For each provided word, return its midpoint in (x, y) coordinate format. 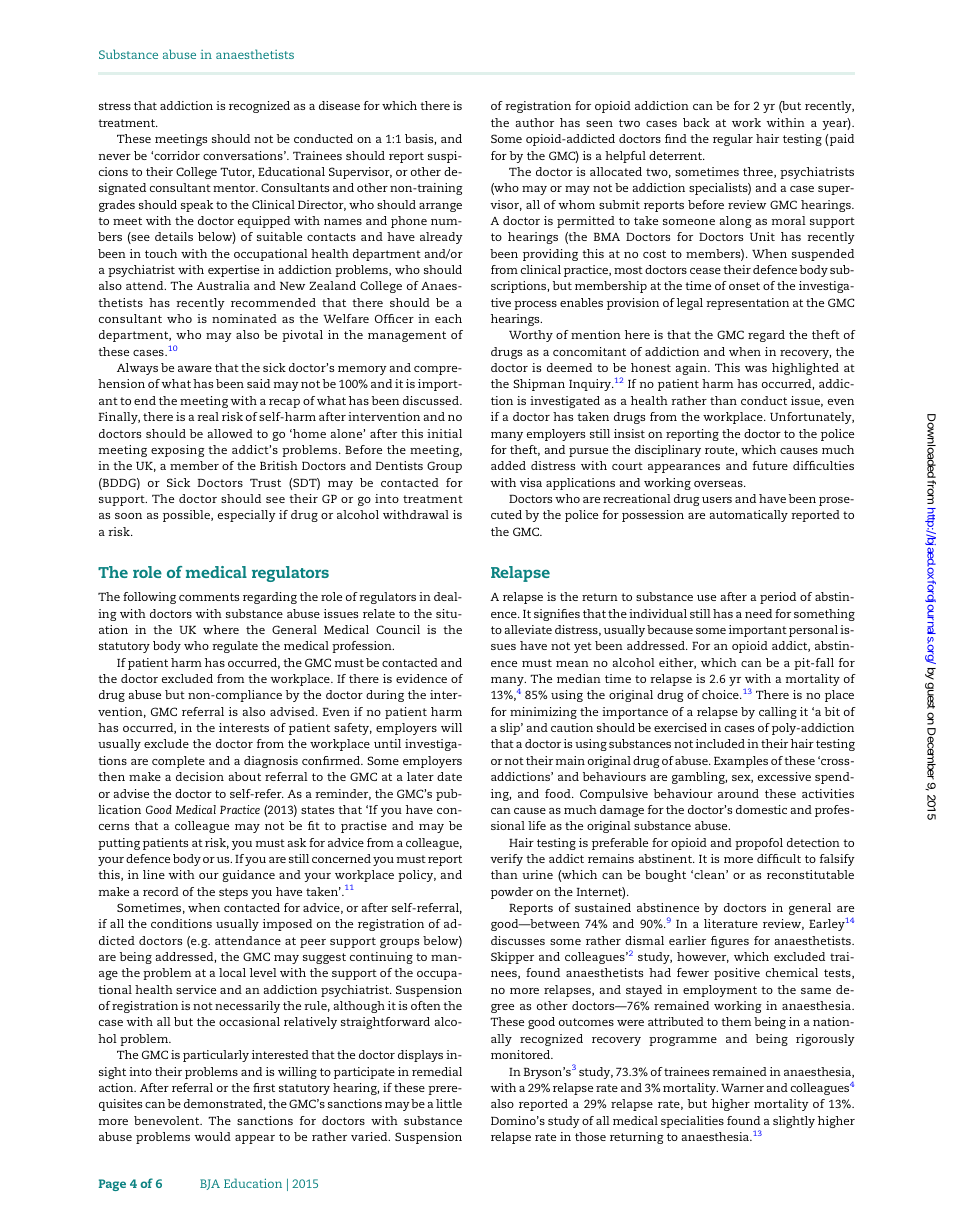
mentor (235, 188)
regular (733, 140)
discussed (432, 400)
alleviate (528, 629)
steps (233, 893)
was (756, 369)
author (534, 122)
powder (512, 893)
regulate (235, 647)
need (758, 613)
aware (195, 369)
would (212, 1136)
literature (731, 923)
